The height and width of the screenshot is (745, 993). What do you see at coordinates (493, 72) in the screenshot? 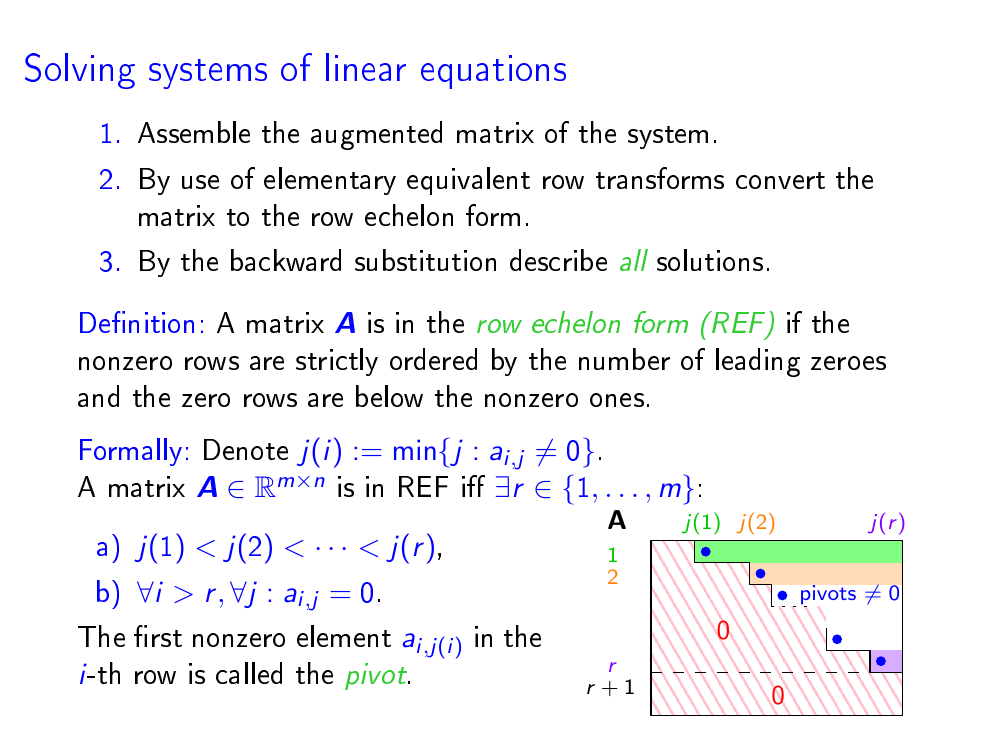
I see `equations` at bounding box center [493, 72].
